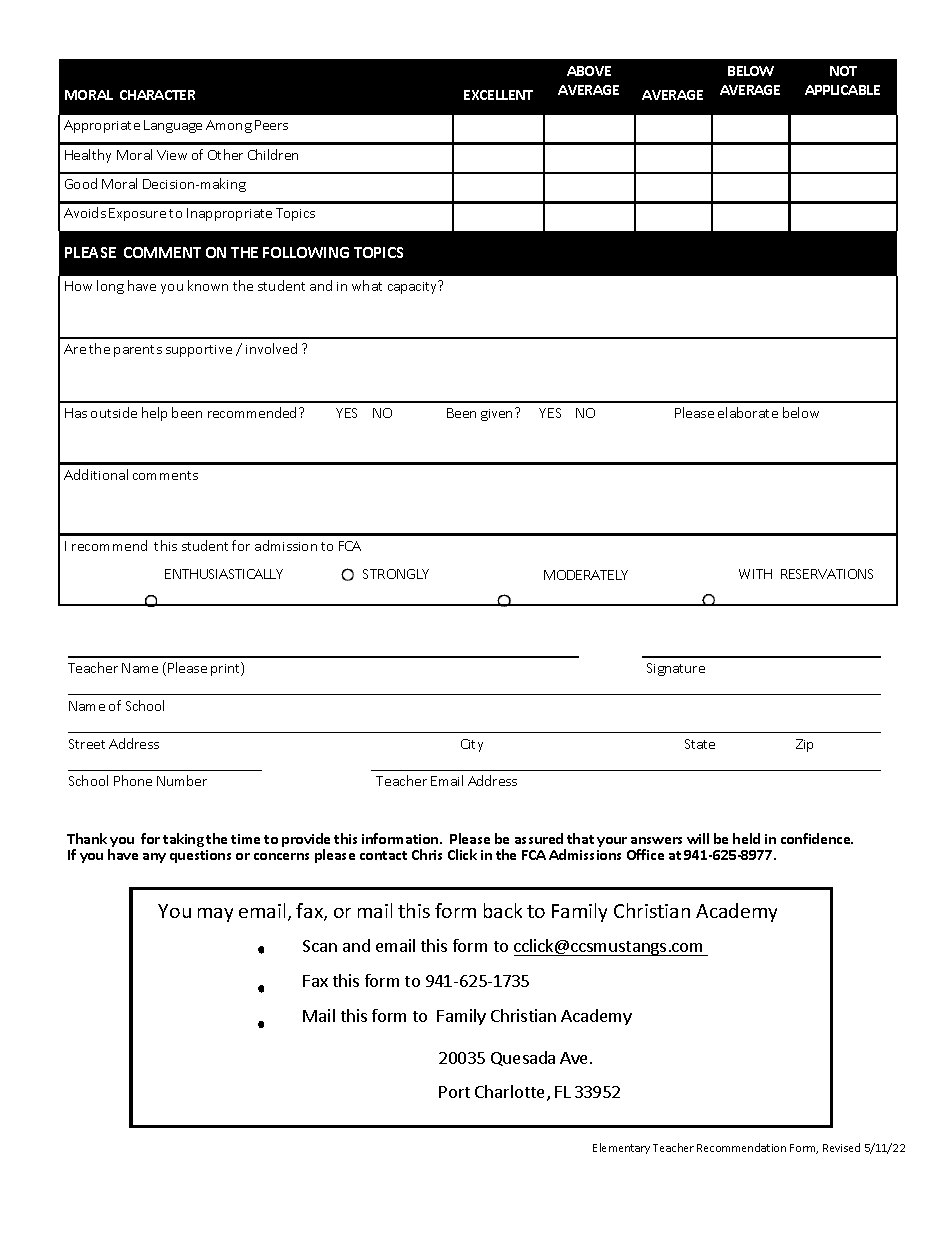 This screenshot has width=952, height=1233. I want to click on STRONGLY, so click(396, 574).
